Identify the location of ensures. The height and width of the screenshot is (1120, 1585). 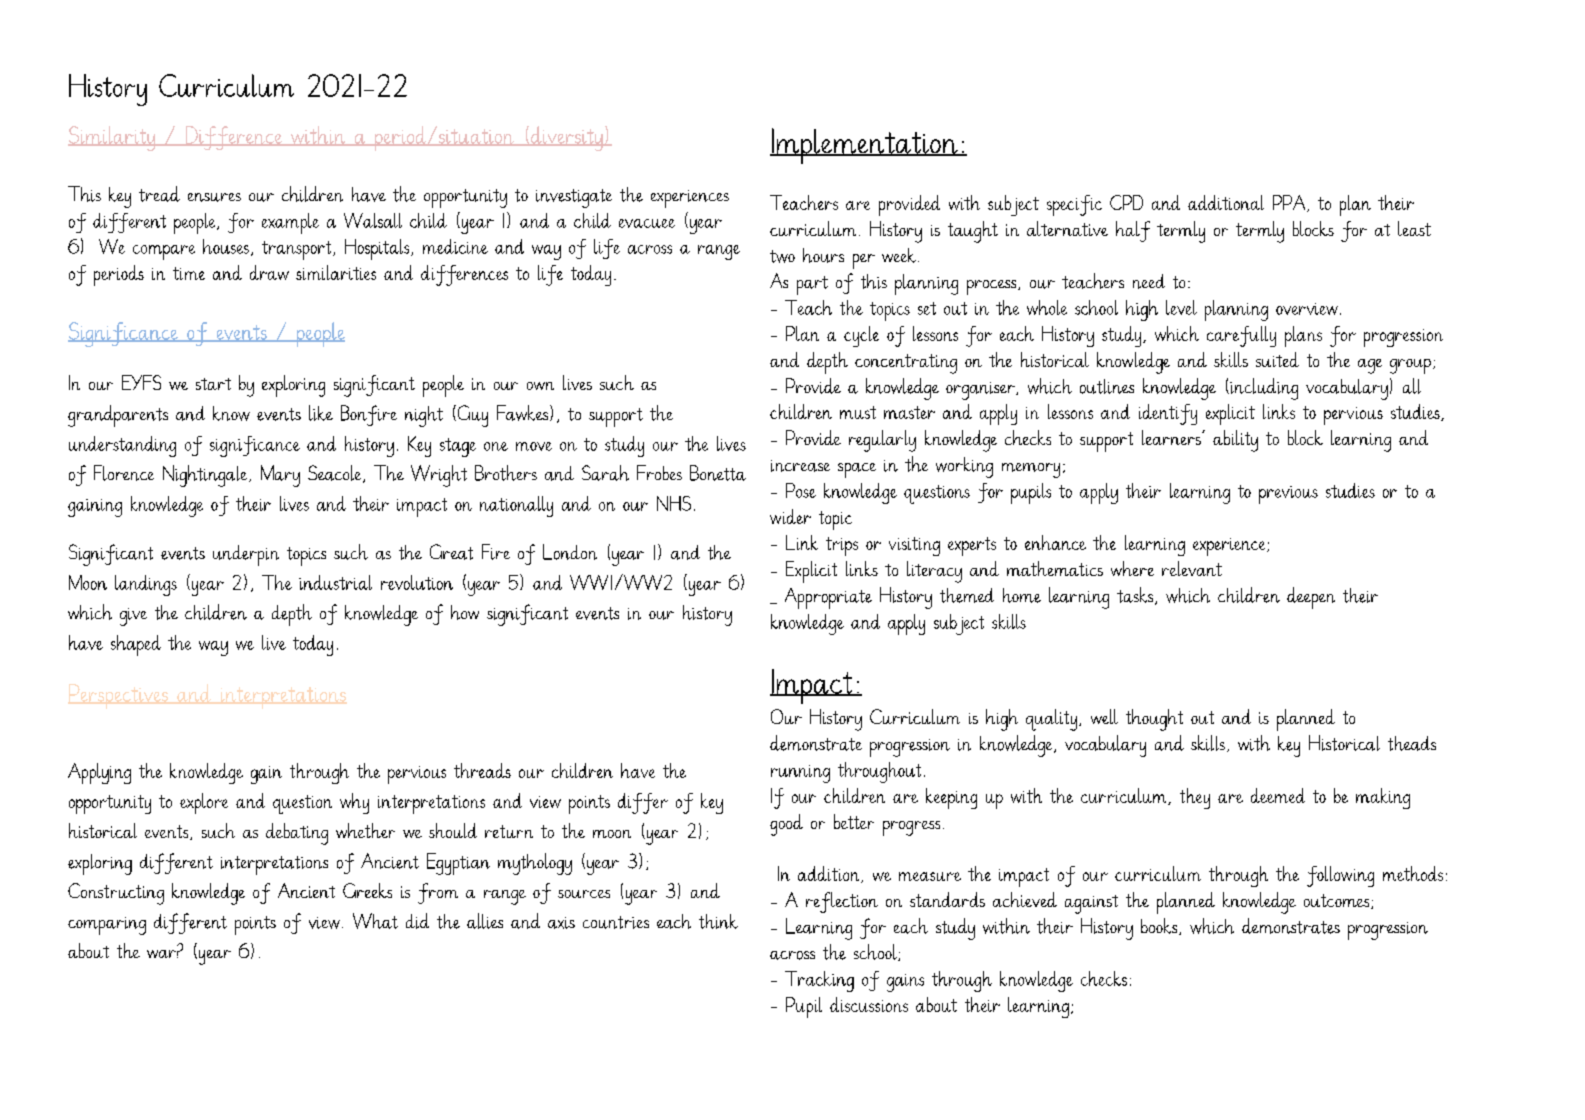
(214, 197).
